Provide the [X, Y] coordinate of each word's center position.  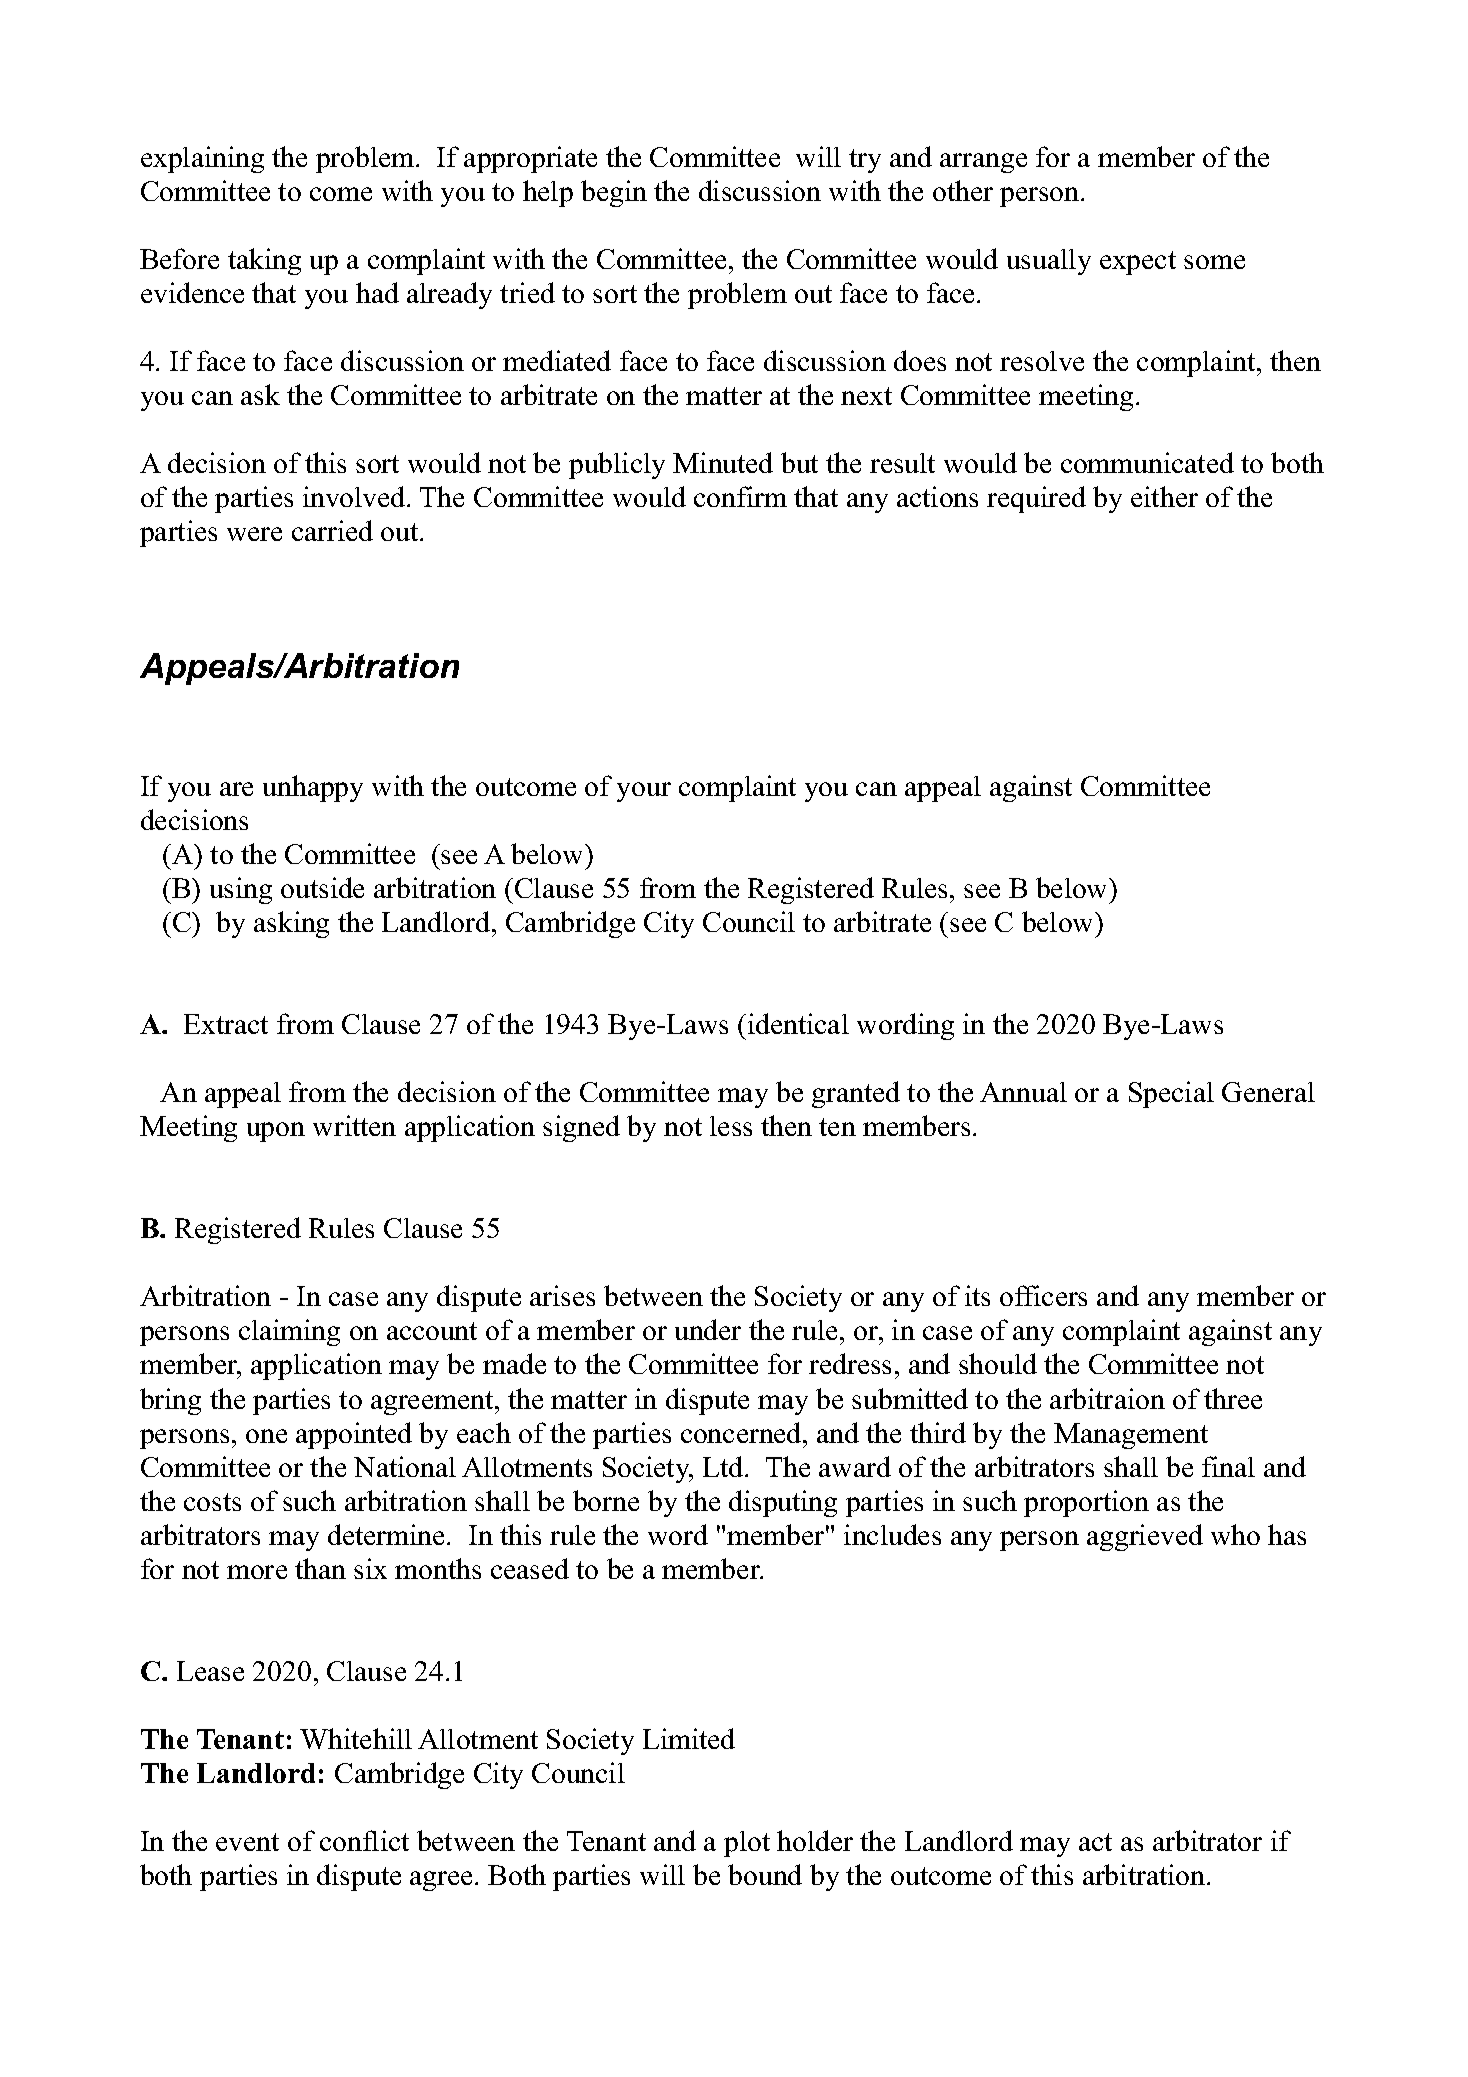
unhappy [313, 788]
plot [747, 1844]
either [1164, 496]
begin [614, 193]
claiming [289, 1332]
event [247, 1842]
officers [1043, 1295]
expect [1138, 263]
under [708, 1329]
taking [264, 261]
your [644, 792]
